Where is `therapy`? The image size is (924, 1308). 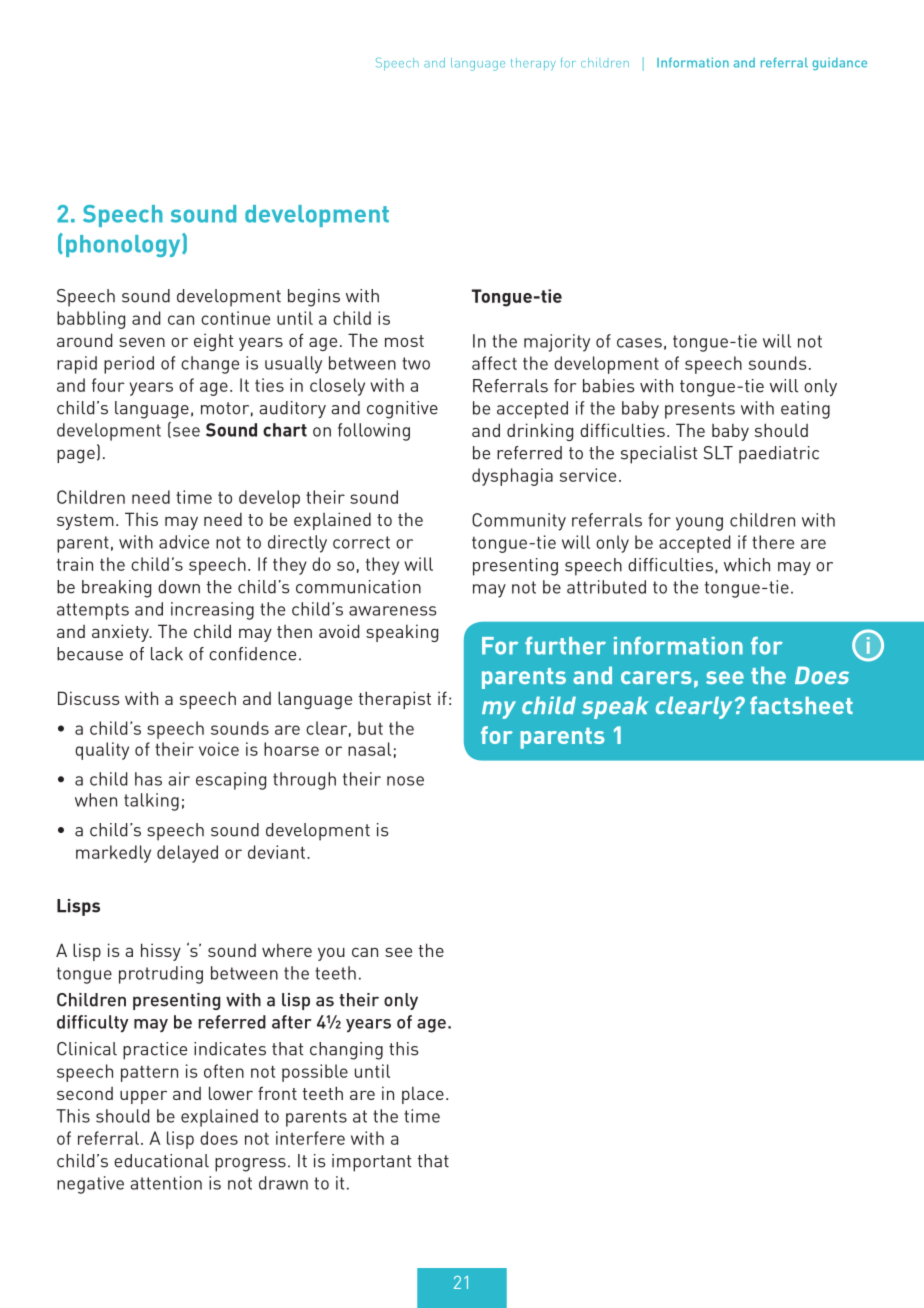
therapy is located at coordinates (533, 64).
